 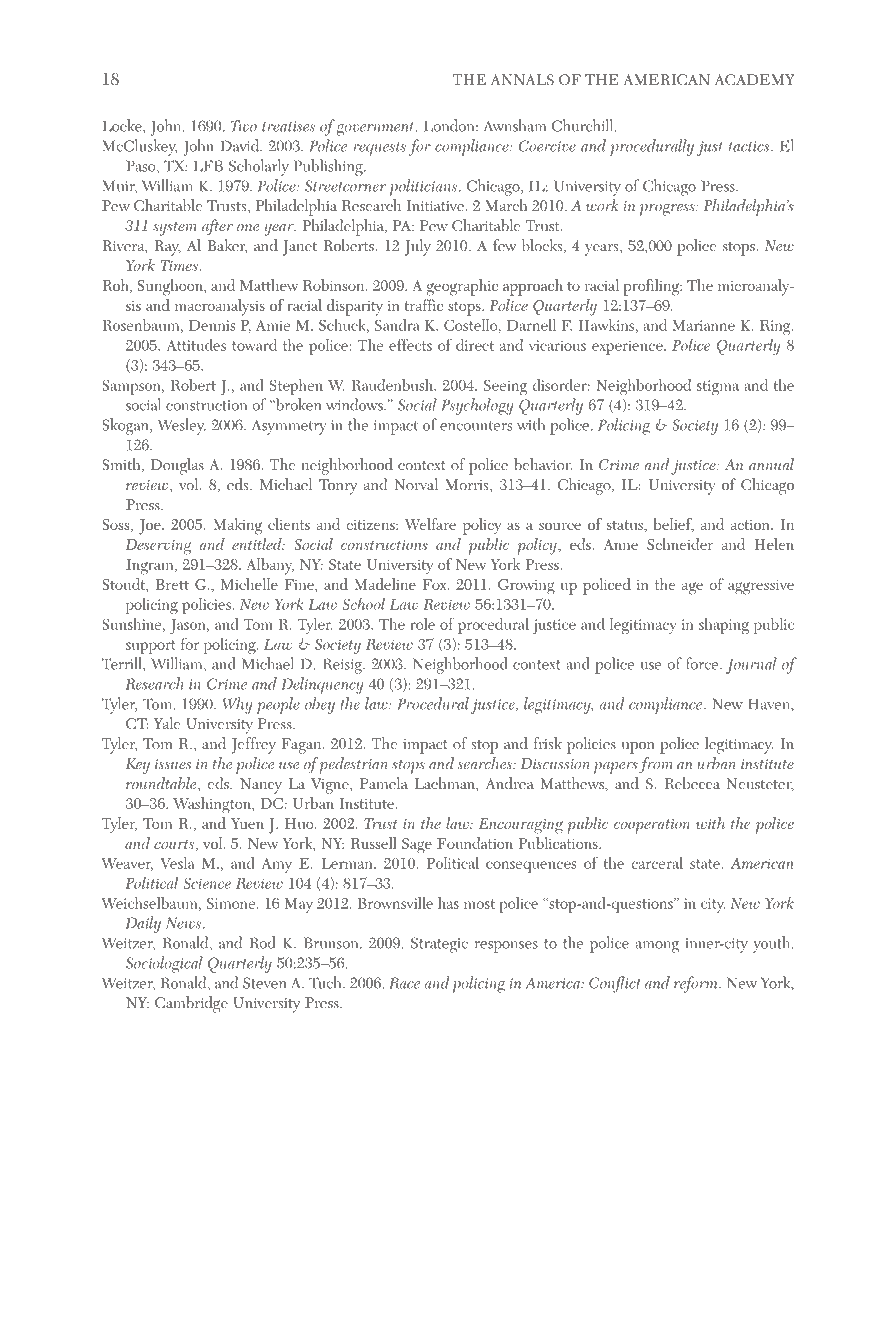 I want to click on traffic, so click(x=423, y=305).
